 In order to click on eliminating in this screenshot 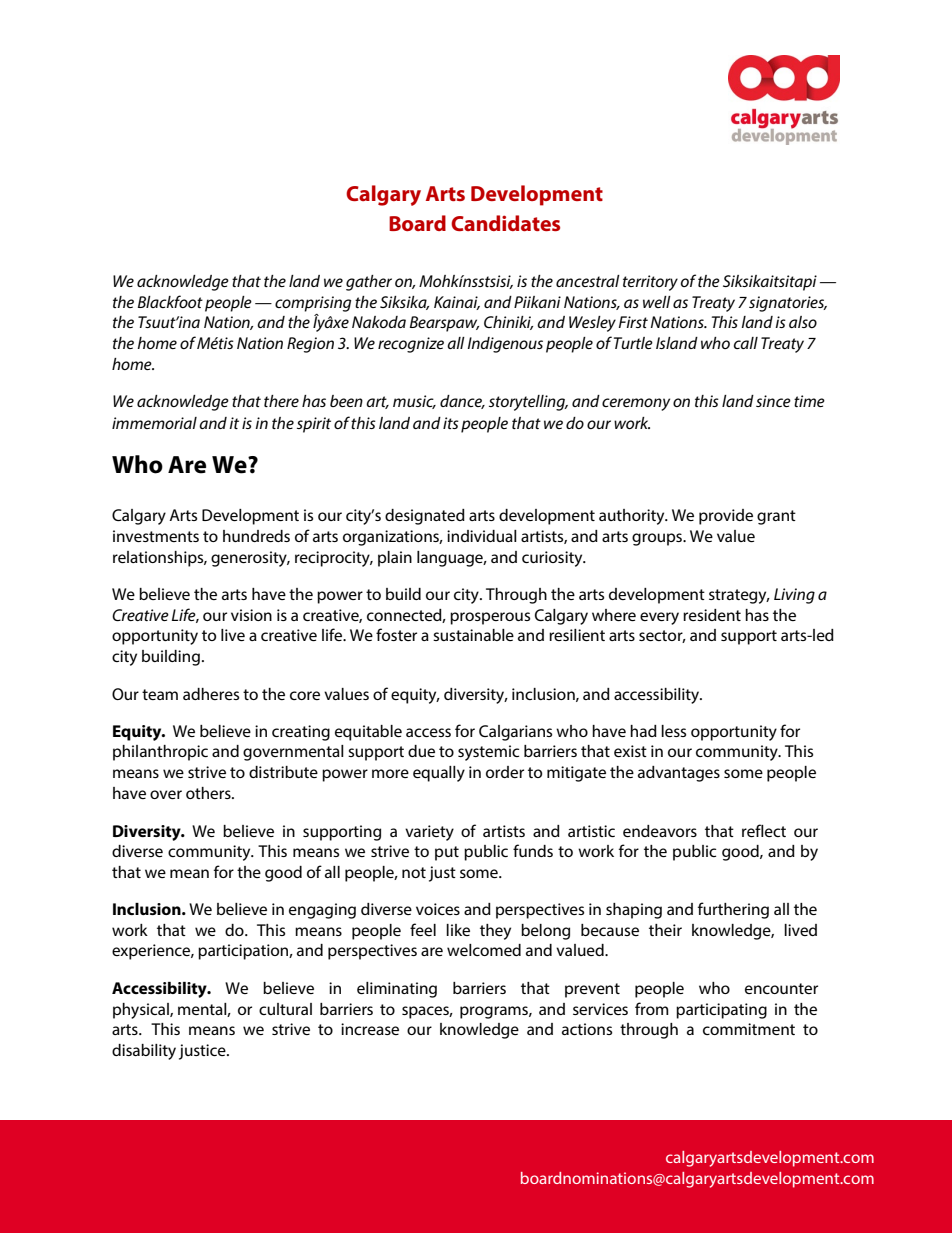, I will do `click(397, 990)`.
